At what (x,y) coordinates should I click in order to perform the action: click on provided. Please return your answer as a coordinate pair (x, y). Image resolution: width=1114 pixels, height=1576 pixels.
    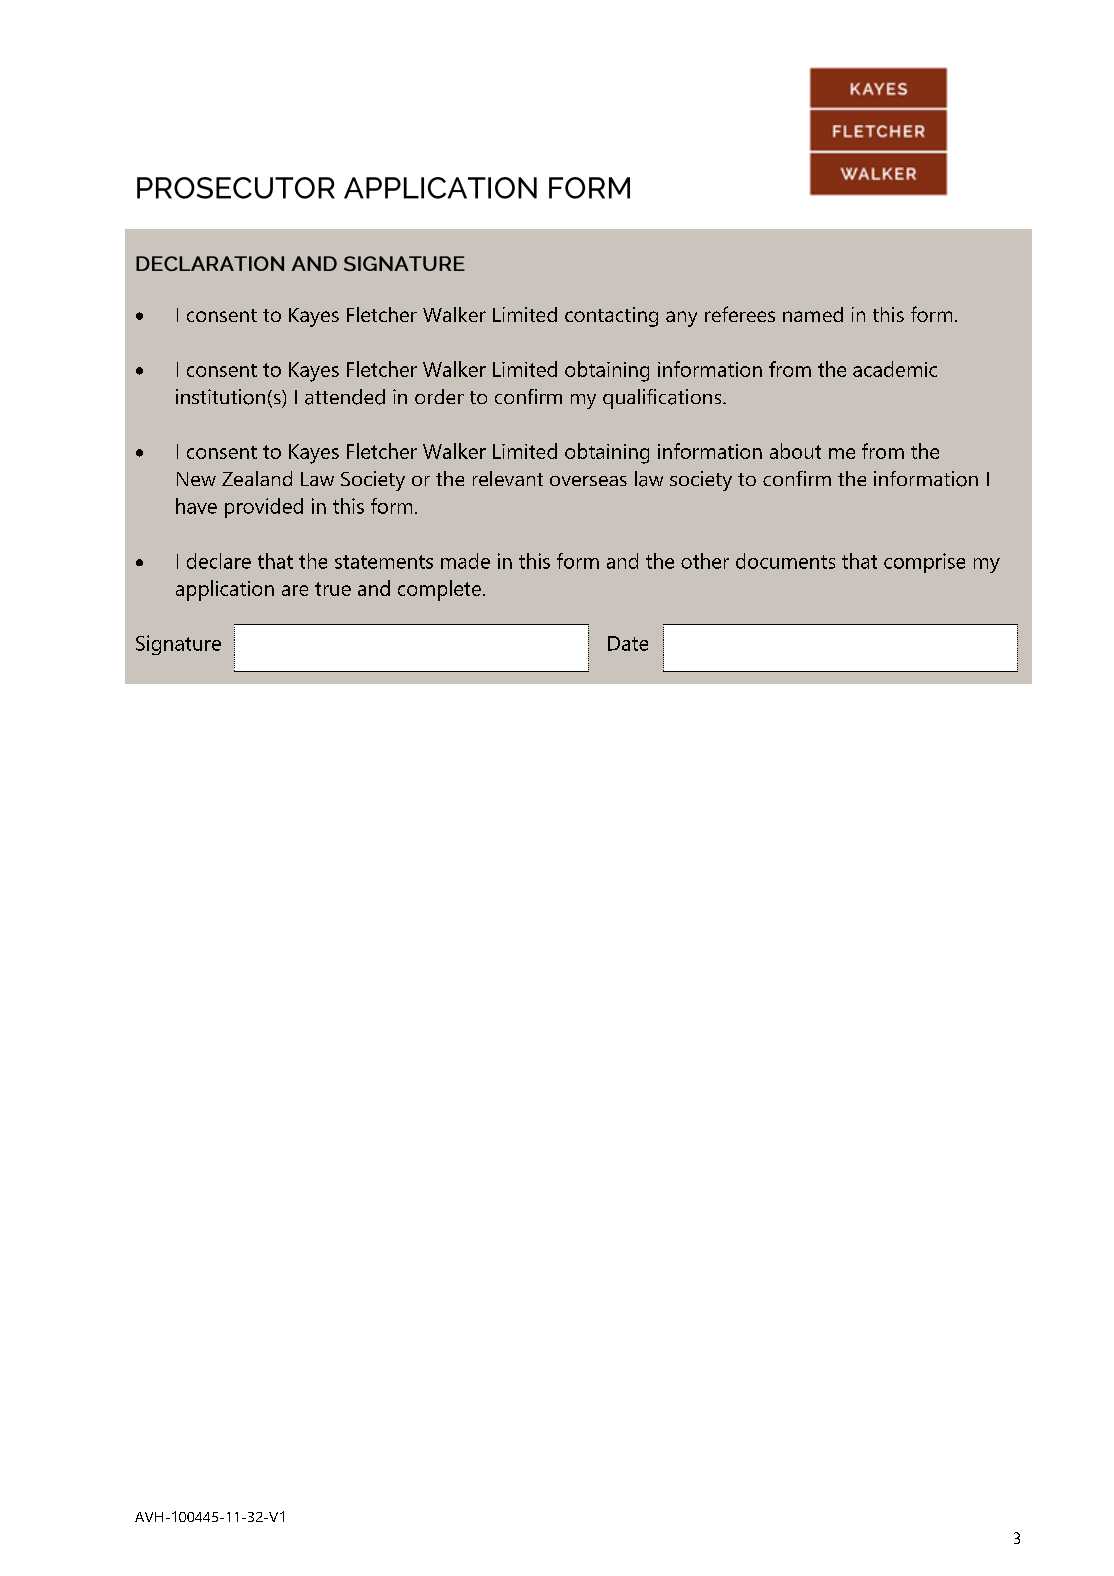
    Looking at the image, I should click on (264, 508).
